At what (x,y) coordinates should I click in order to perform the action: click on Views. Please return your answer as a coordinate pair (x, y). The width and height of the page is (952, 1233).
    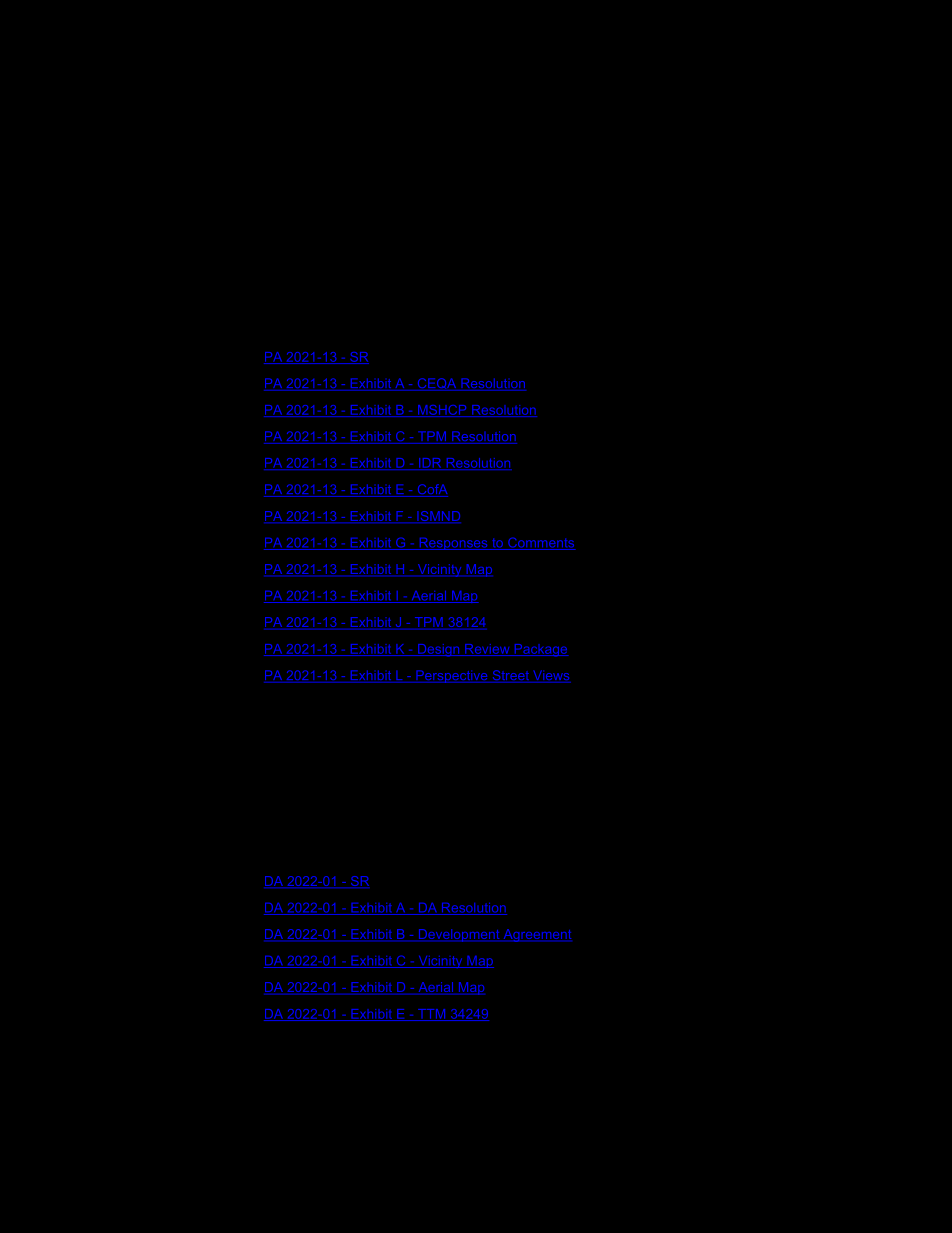
    Looking at the image, I should click on (551, 676).
